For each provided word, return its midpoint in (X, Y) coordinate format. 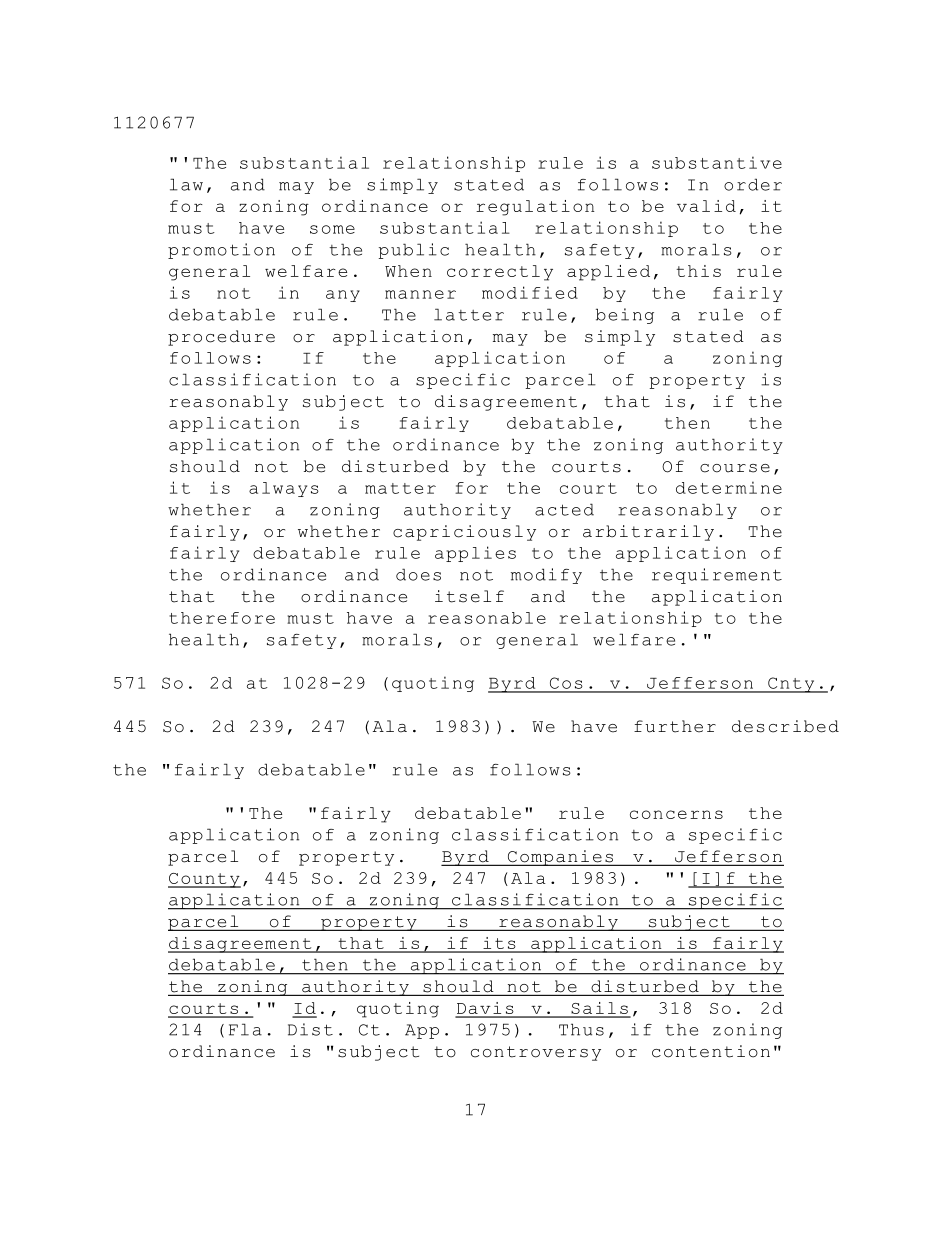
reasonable (487, 618)
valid (706, 206)
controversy (536, 1053)
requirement (717, 576)
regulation (535, 208)
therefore (222, 618)
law (186, 184)
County (204, 880)
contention (711, 1051)
